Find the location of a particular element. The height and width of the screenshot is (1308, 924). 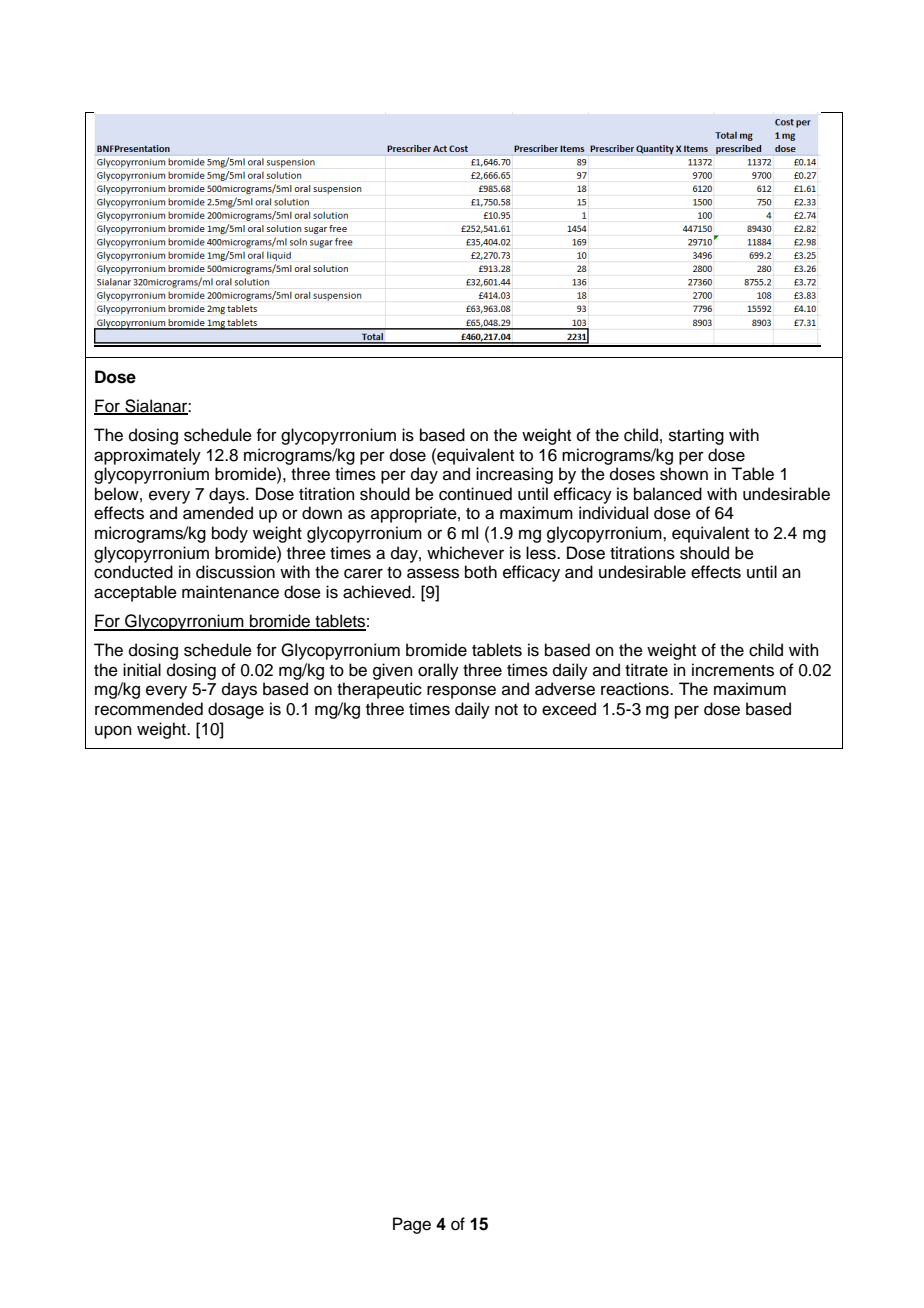

not is located at coordinates (506, 710).
